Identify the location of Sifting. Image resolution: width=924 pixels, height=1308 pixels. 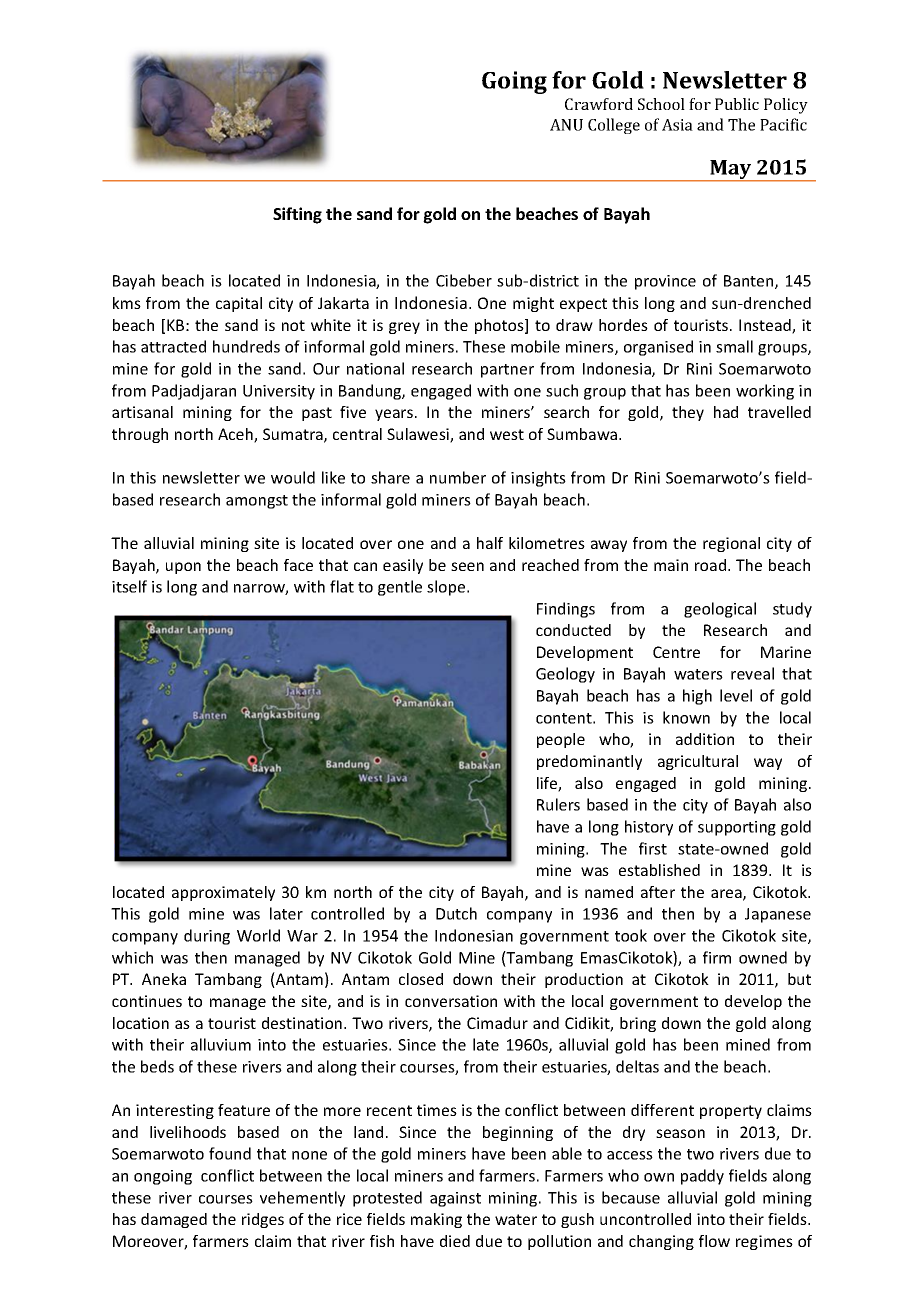
(297, 215).
